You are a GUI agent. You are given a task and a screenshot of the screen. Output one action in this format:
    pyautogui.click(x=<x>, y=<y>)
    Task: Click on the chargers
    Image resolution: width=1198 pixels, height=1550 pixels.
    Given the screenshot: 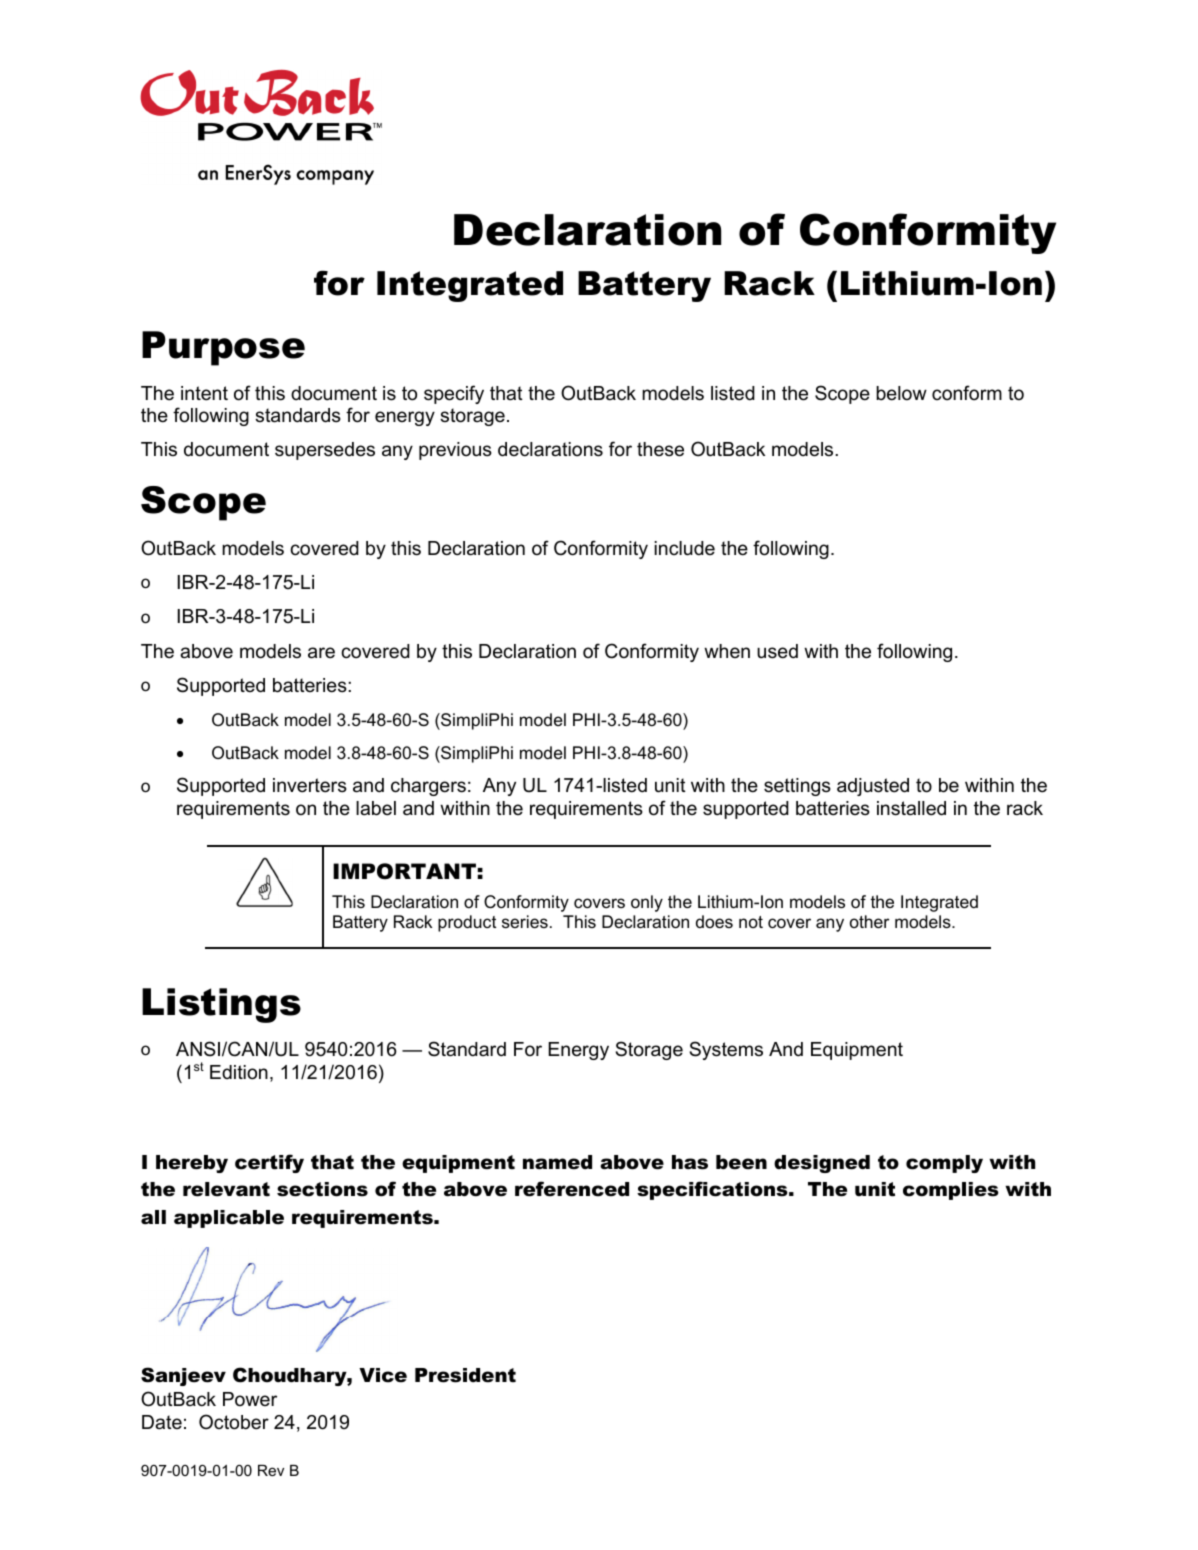 What is the action you would take?
    pyautogui.click(x=428, y=787)
